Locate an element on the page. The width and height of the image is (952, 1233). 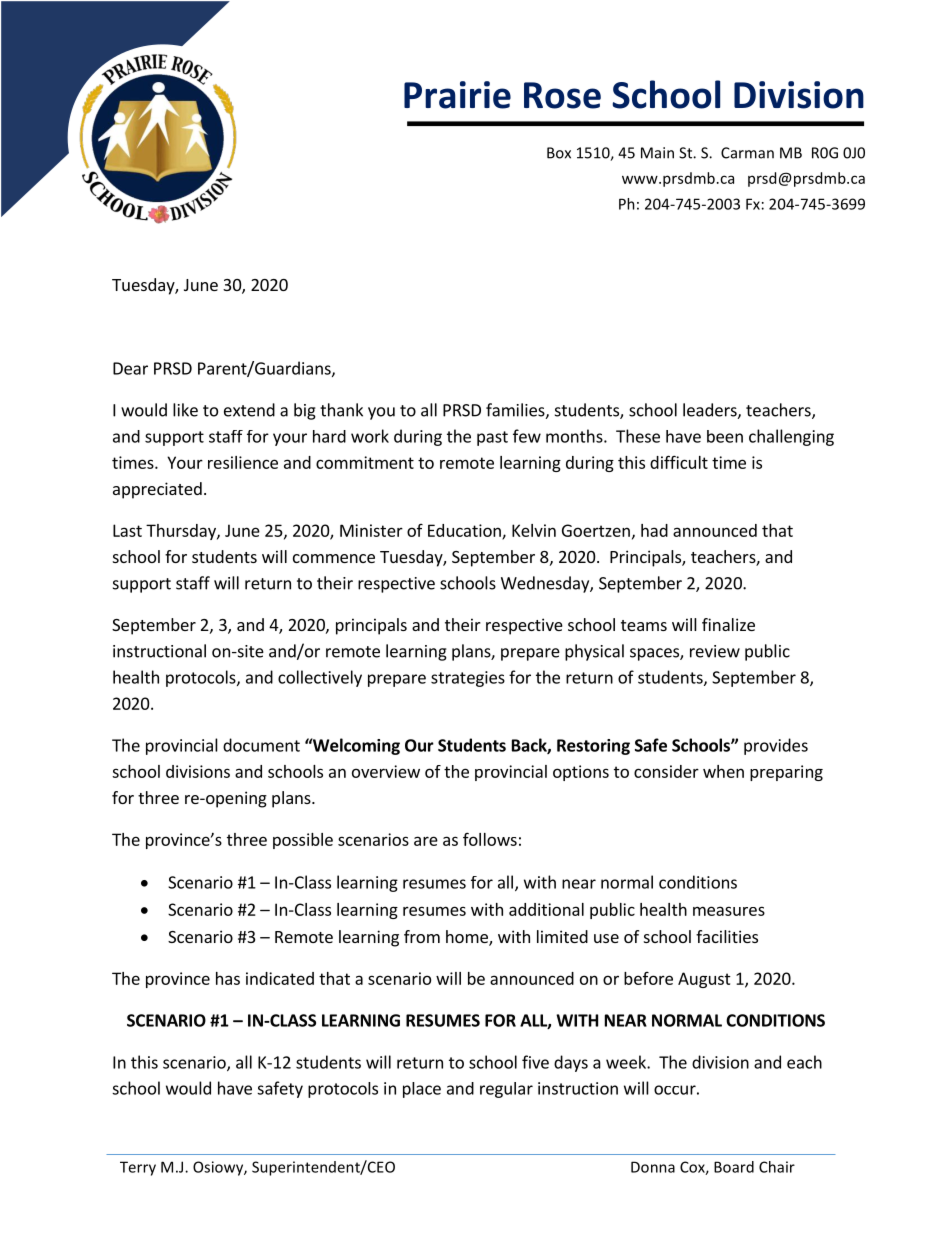
Thursday is located at coordinates (182, 532).
